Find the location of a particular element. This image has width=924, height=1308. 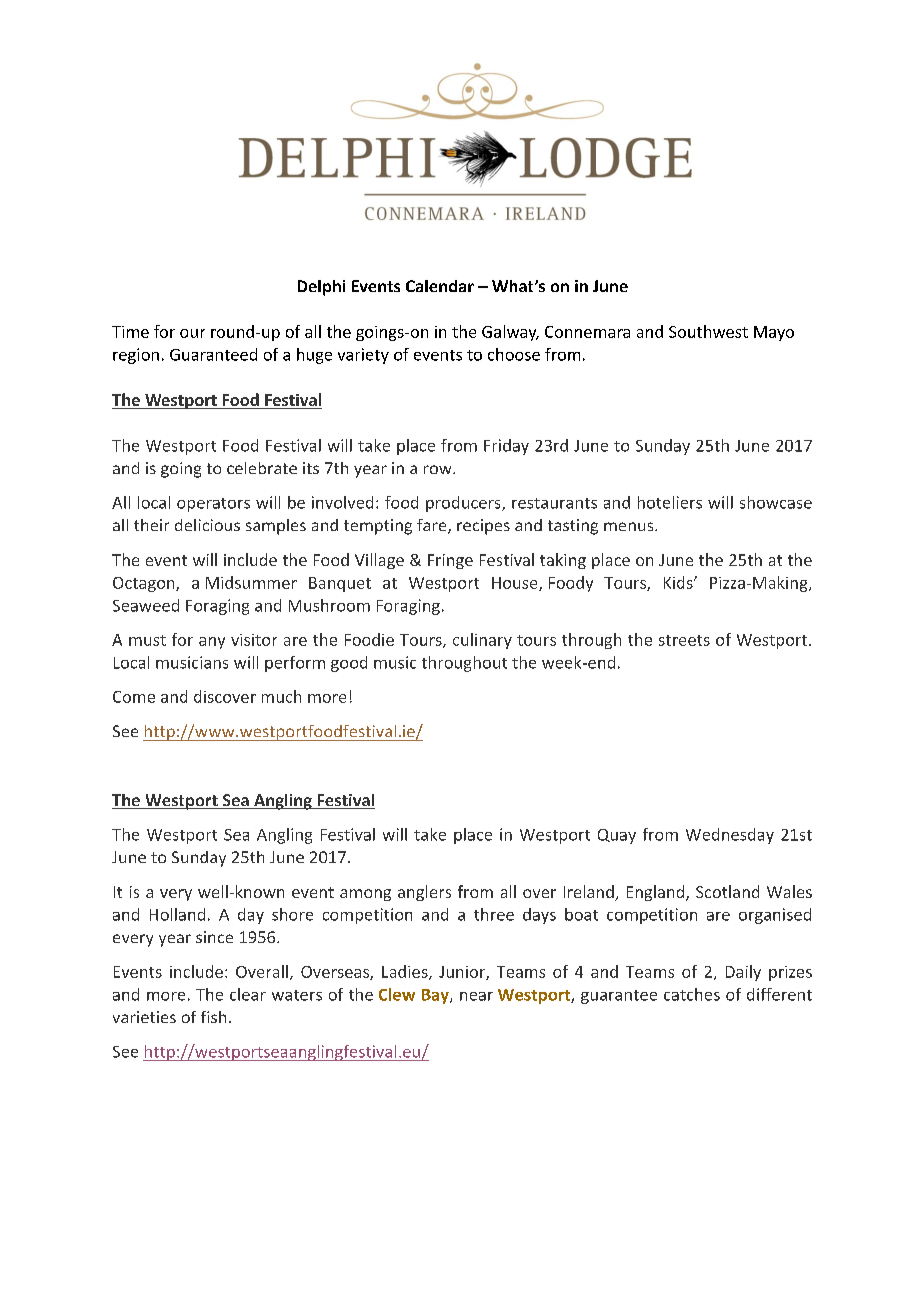

culinary is located at coordinates (482, 641).
